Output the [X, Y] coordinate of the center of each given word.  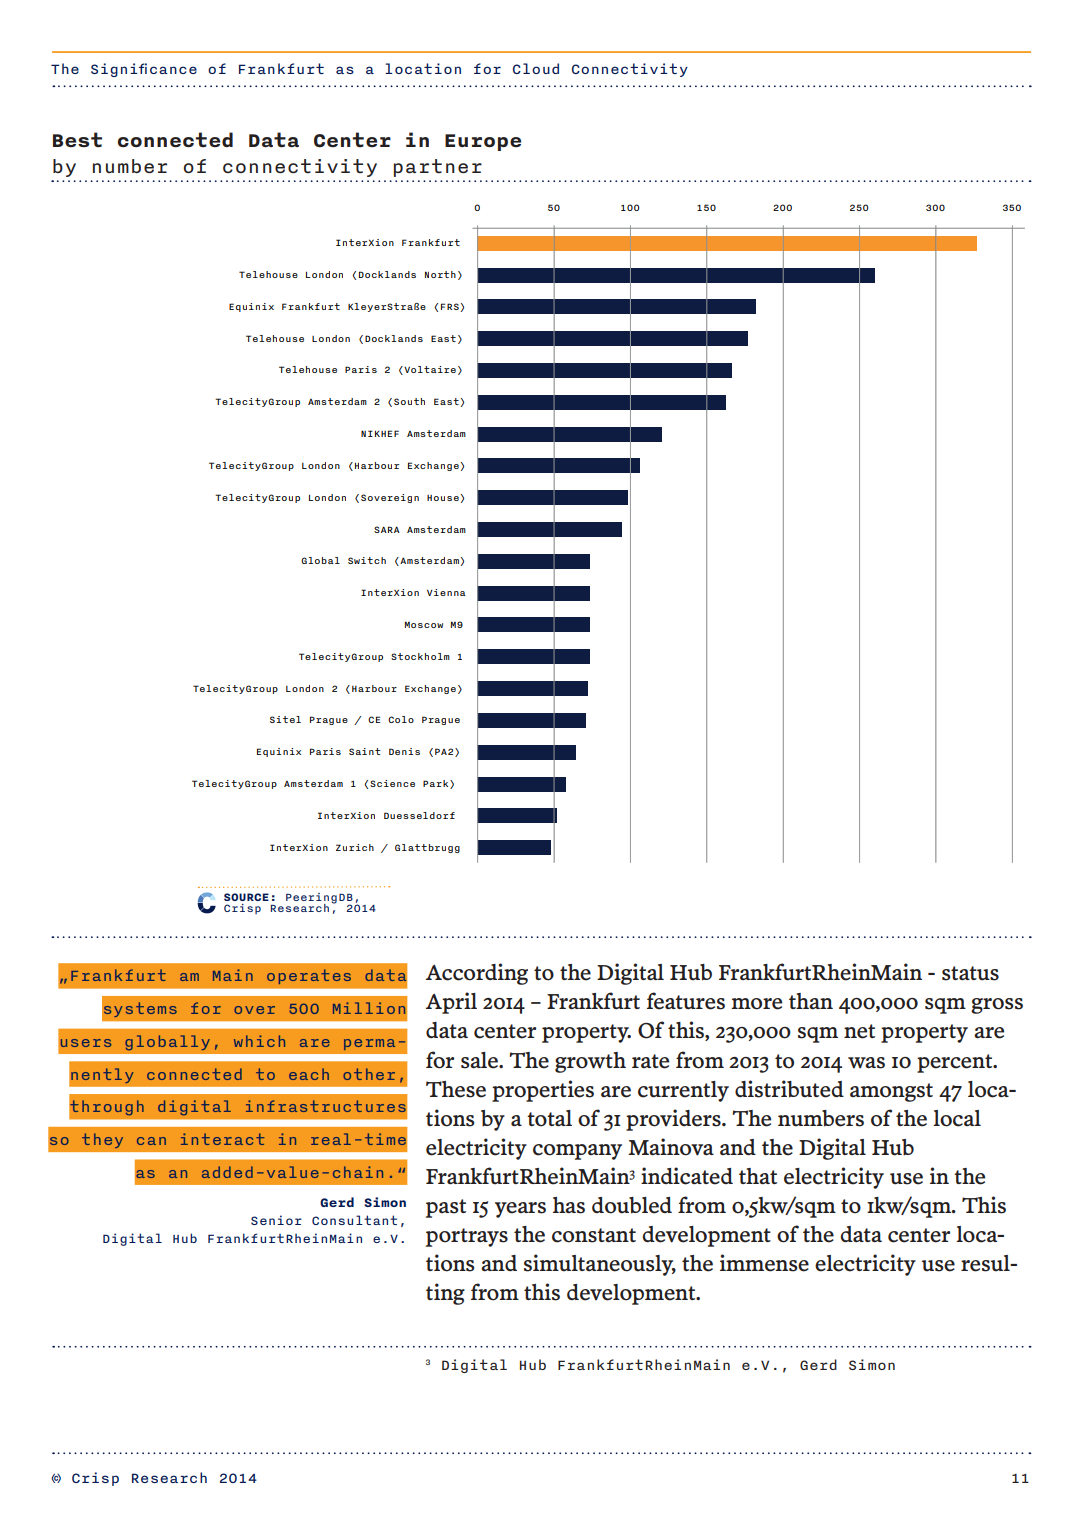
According [477, 974]
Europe [483, 142]
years [520, 1210]
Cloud [536, 68]
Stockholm [420, 656]
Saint [365, 751]
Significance [144, 70]
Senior [276, 1220]
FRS [450, 306]
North [440, 274]
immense [764, 1263]
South [409, 401]
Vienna [446, 592]
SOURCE [246, 897]
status [970, 973]
